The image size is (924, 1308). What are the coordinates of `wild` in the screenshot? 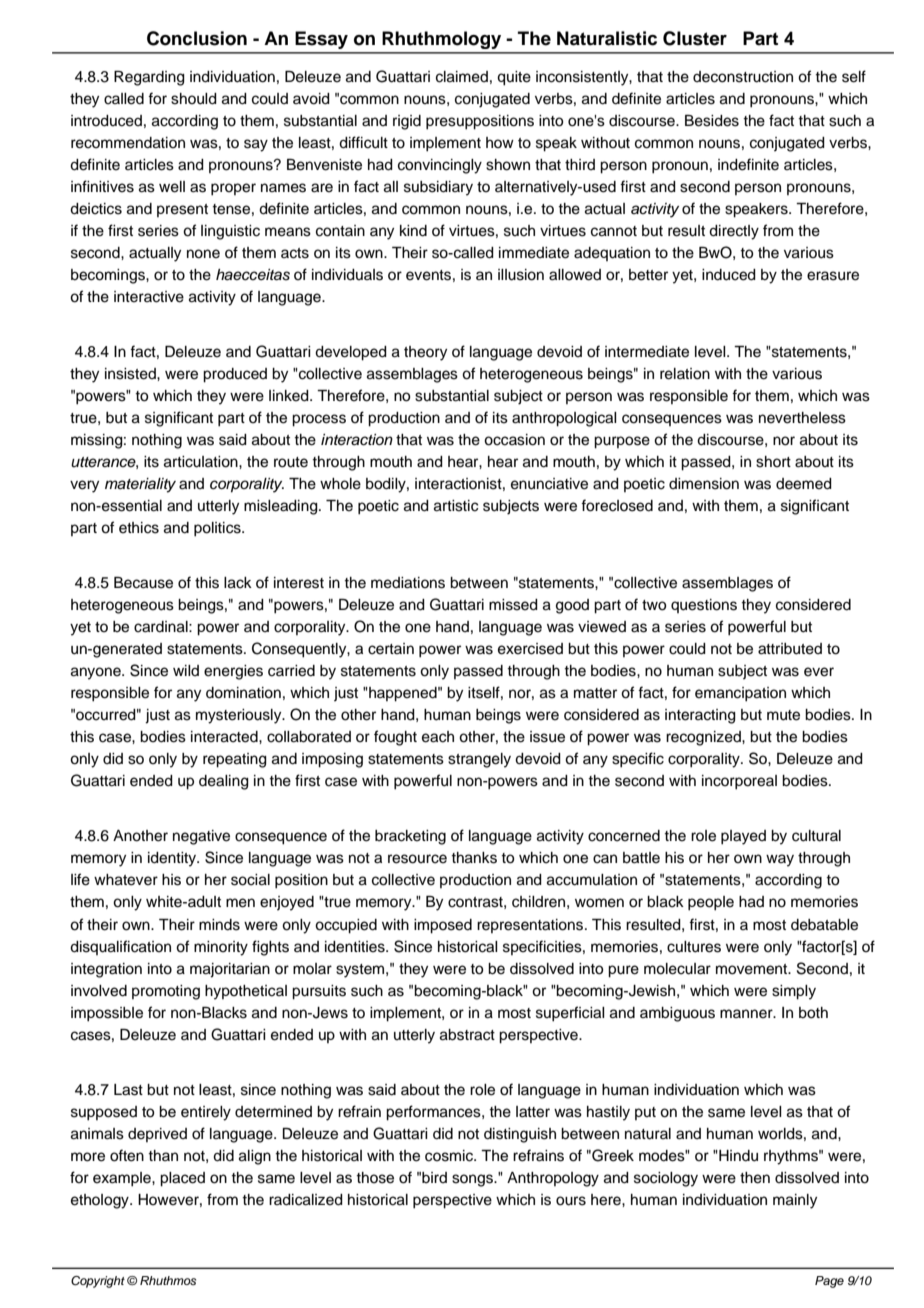 It's located at (186, 670).
